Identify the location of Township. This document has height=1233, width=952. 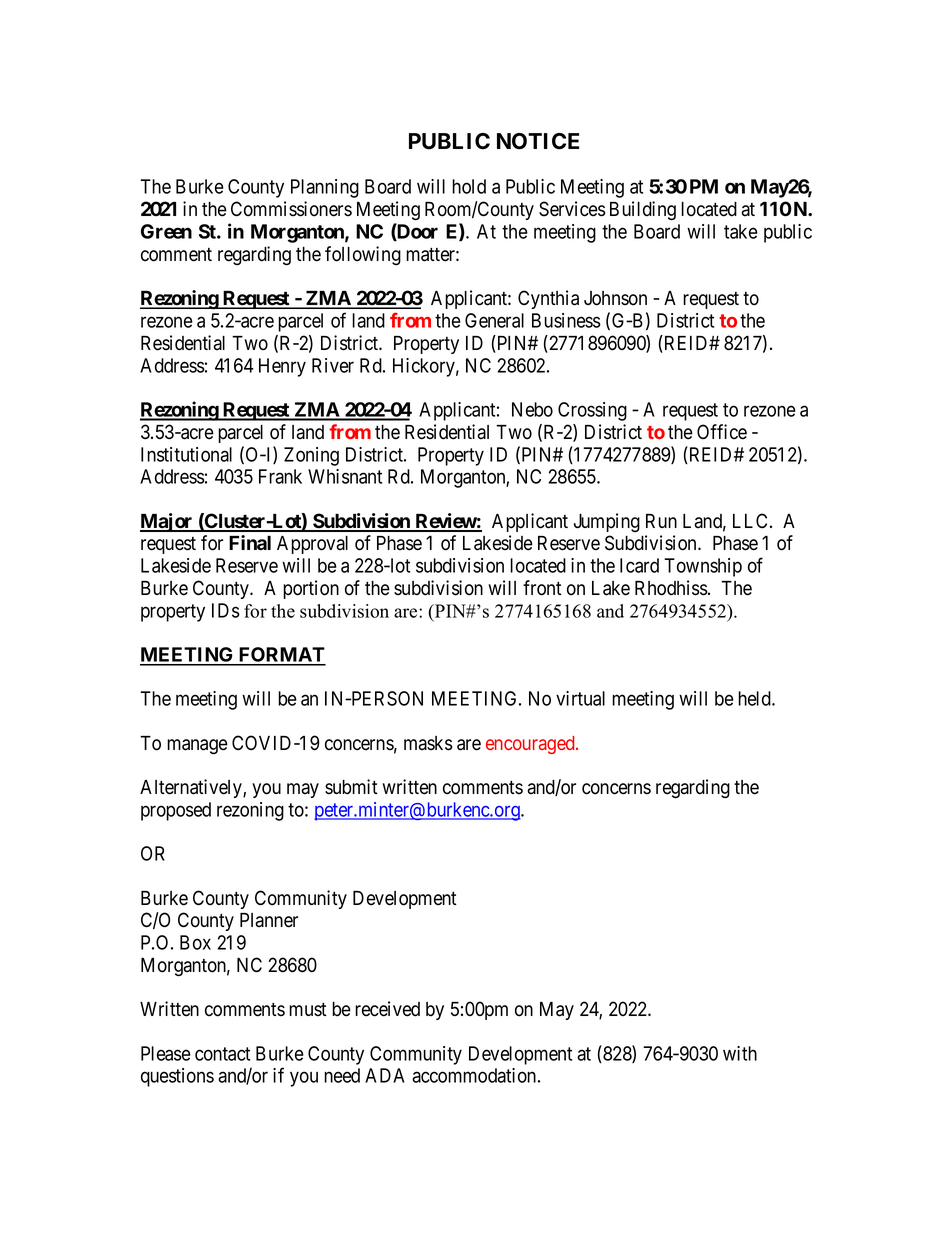
(703, 567).
